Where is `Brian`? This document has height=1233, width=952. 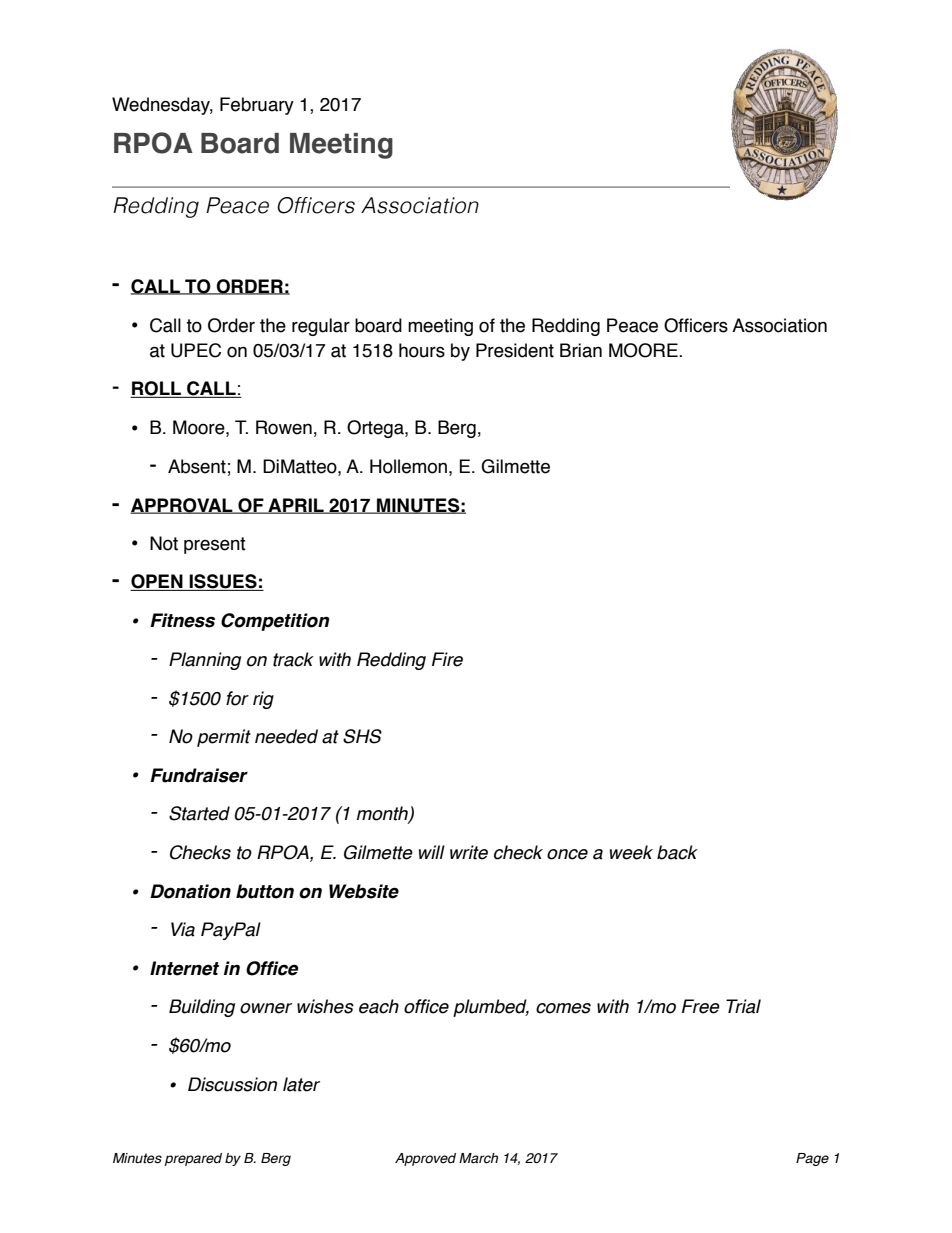
Brian is located at coordinates (581, 350).
